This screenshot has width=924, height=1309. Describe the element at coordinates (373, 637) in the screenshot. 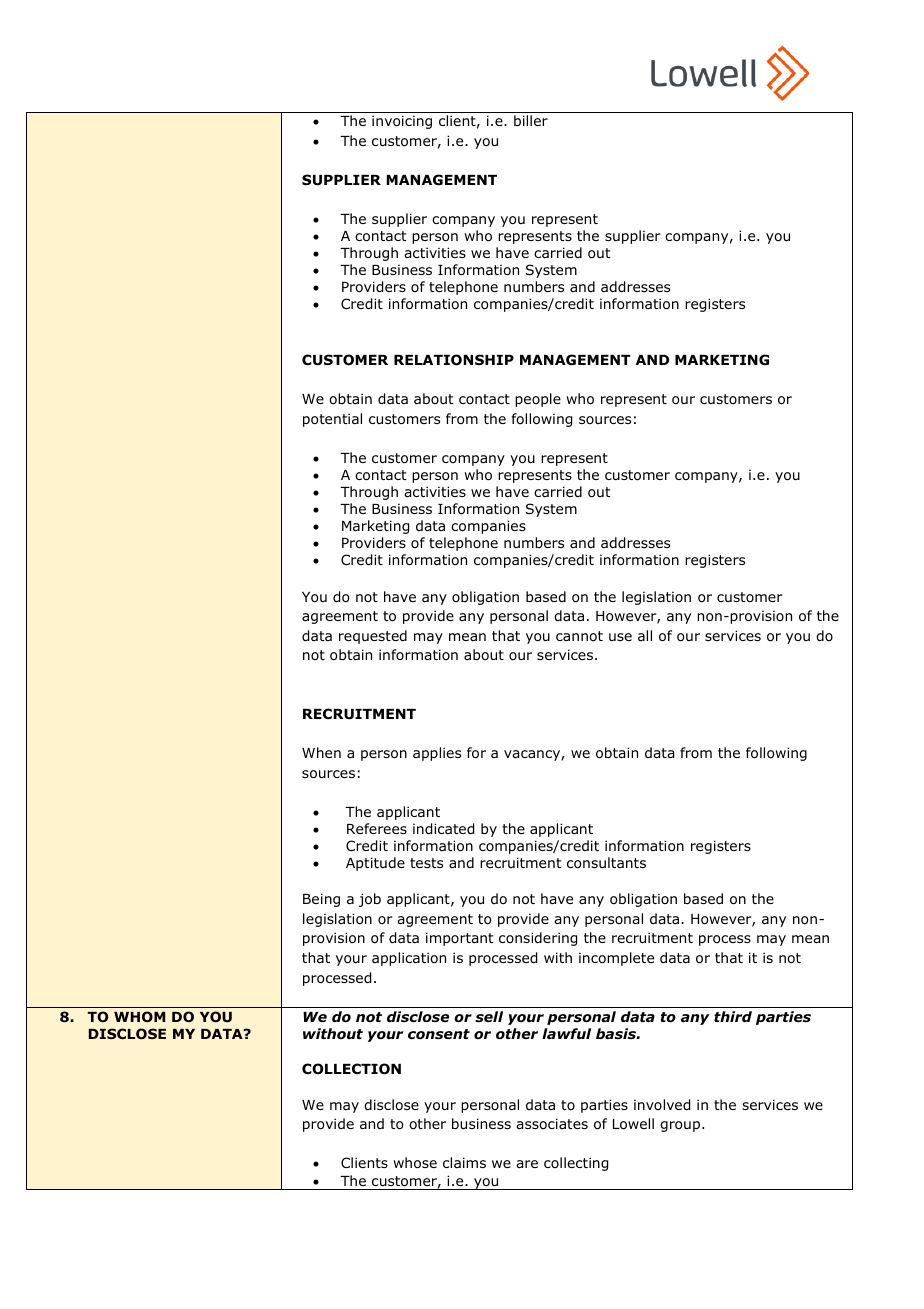

I see `requested` at that location.
